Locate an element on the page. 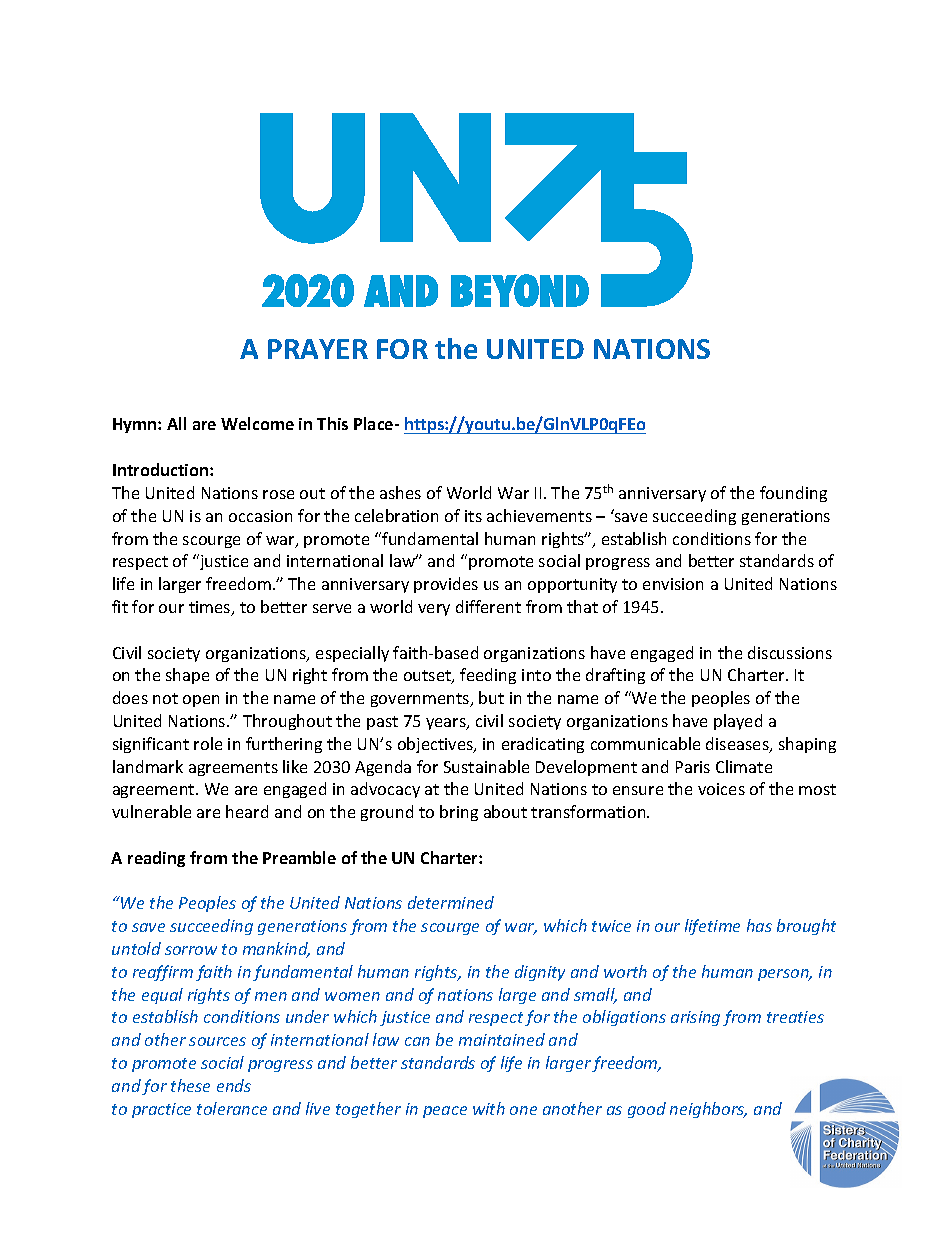  PRAYER is located at coordinates (318, 349).
